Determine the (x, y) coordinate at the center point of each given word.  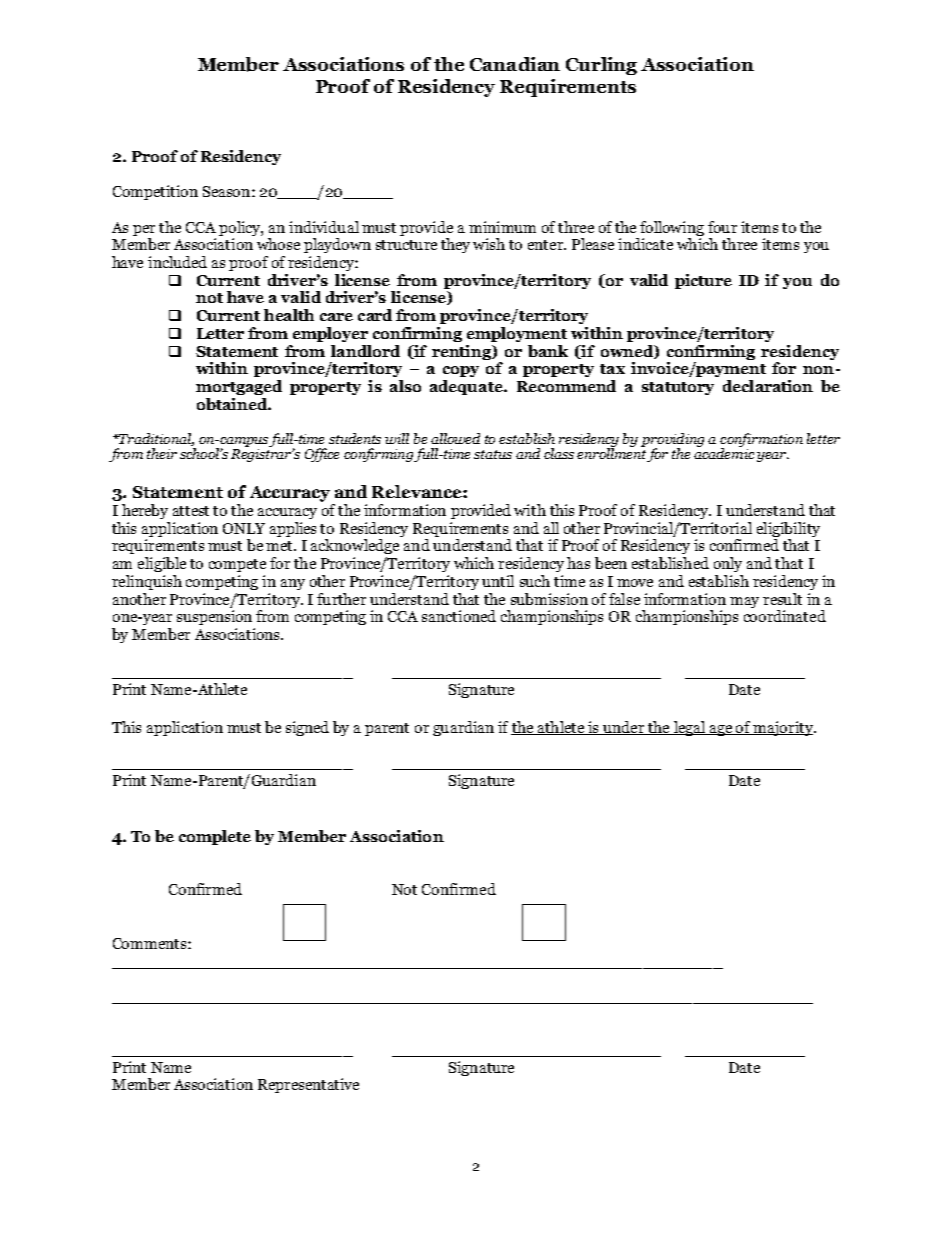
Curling (601, 66)
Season (228, 191)
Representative (308, 1085)
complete (215, 837)
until (498, 581)
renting (463, 352)
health (289, 315)
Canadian (515, 64)
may (744, 602)
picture (703, 281)
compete (237, 565)
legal (689, 728)
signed (307, 728)
